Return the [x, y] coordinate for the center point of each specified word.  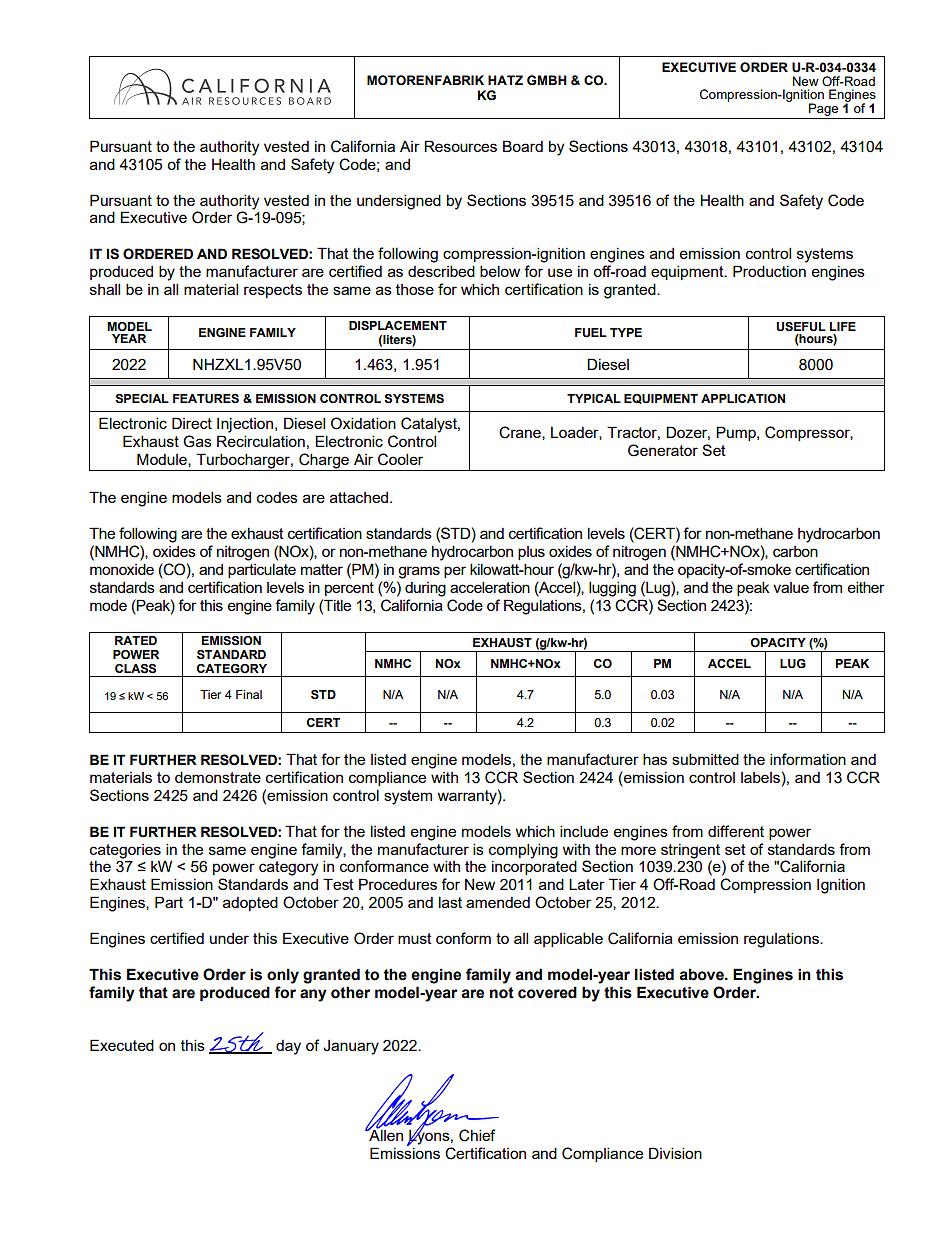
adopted [250, 903]
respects [273, 291]
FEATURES [206, 399]
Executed [122, 1045]
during [425, 589]
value [791, 587]
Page [823, 109]
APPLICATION [743, 398]
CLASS [135, 669]
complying [523, 851]
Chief [477, 1135]
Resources [460, 146]
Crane [521, 433]
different [736, 831]
